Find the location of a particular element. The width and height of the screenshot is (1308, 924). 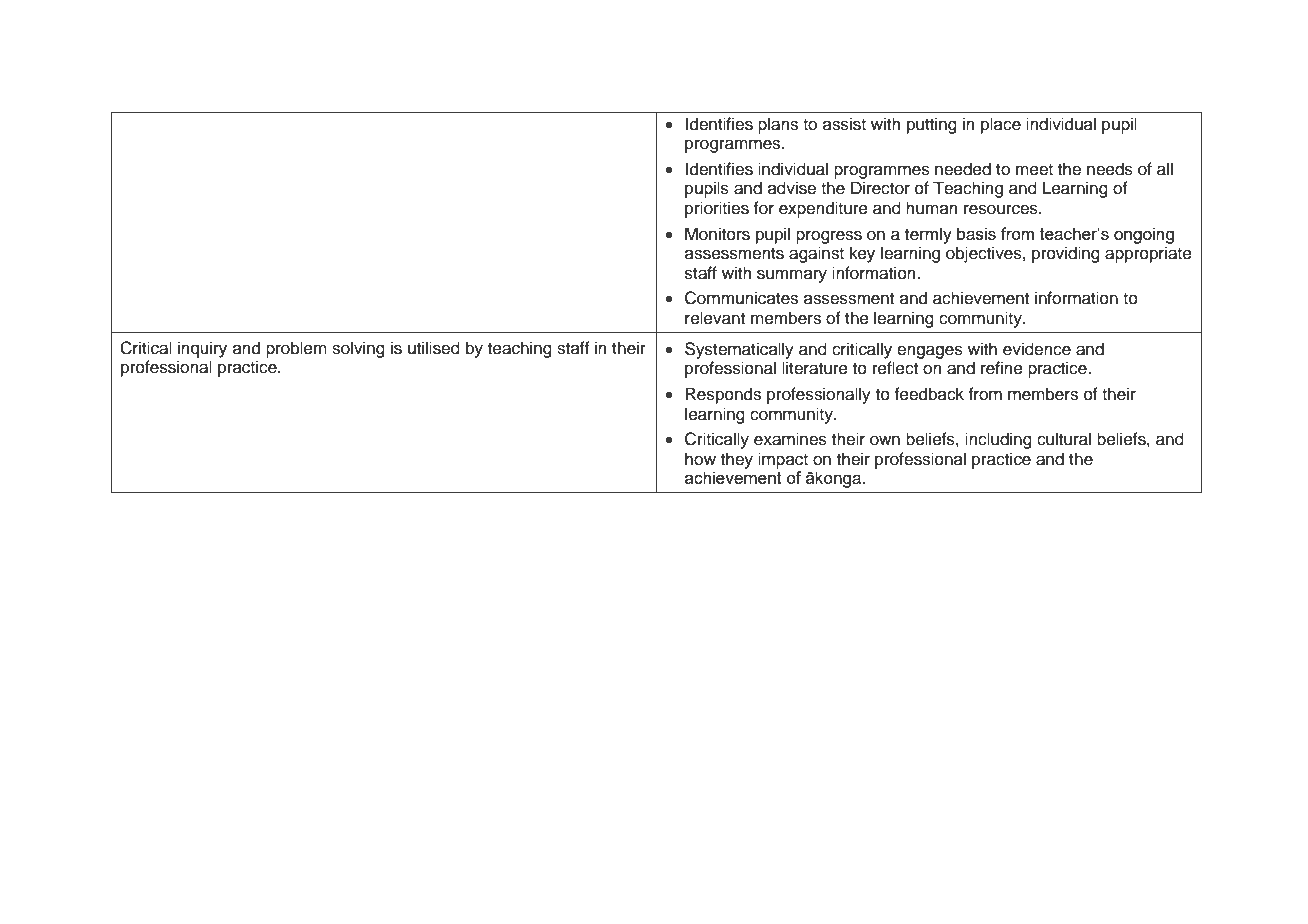

Systematically is located at coordinates (739, 350).
